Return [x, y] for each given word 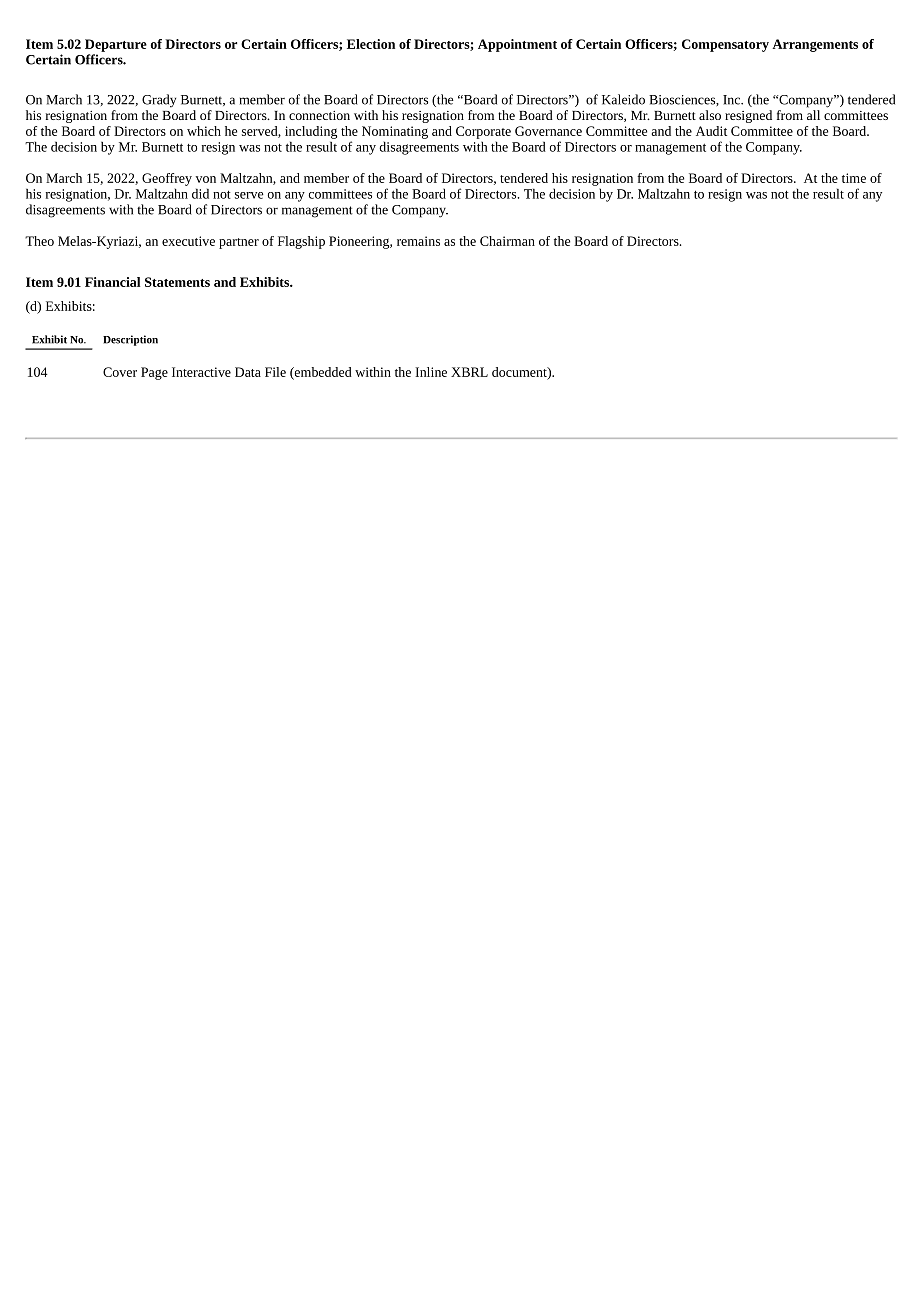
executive [188, 241]
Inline [431, 372]
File [275, 372]
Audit [711, 131]
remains [418, 241]
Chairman [507, 241]
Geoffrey [167, 179]
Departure [116, 45]
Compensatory [725, 45]
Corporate [483, 132]
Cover [120, 372]
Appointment [517, 45]
